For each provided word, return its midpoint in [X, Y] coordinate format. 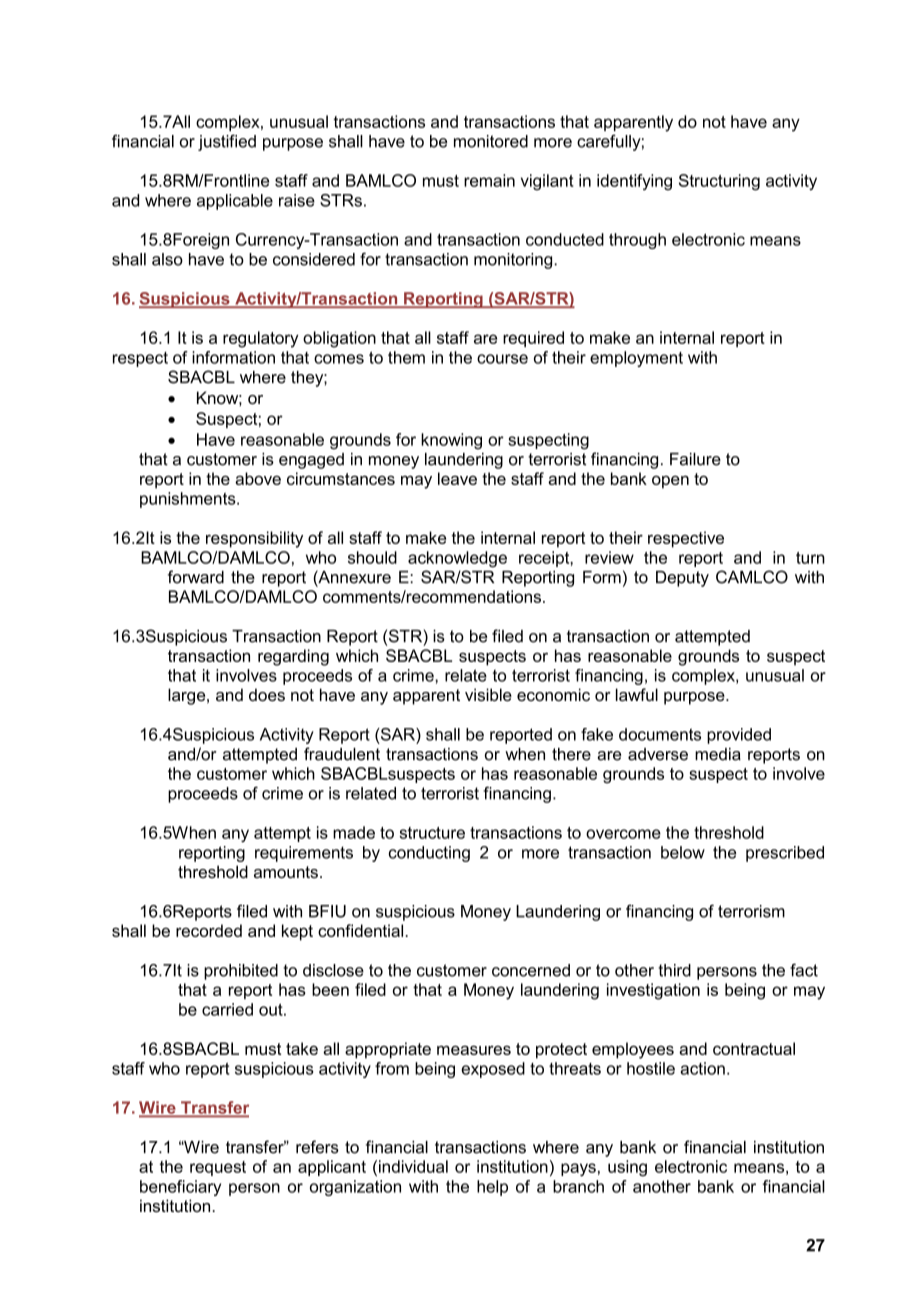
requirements [304, 854]
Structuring [719, 182]
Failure [695, 459]
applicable [235, 202]
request [218, 1168]
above [258, 478]
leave [457, 478]
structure [432, 833]
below [683, 852]
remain [489, 180]
